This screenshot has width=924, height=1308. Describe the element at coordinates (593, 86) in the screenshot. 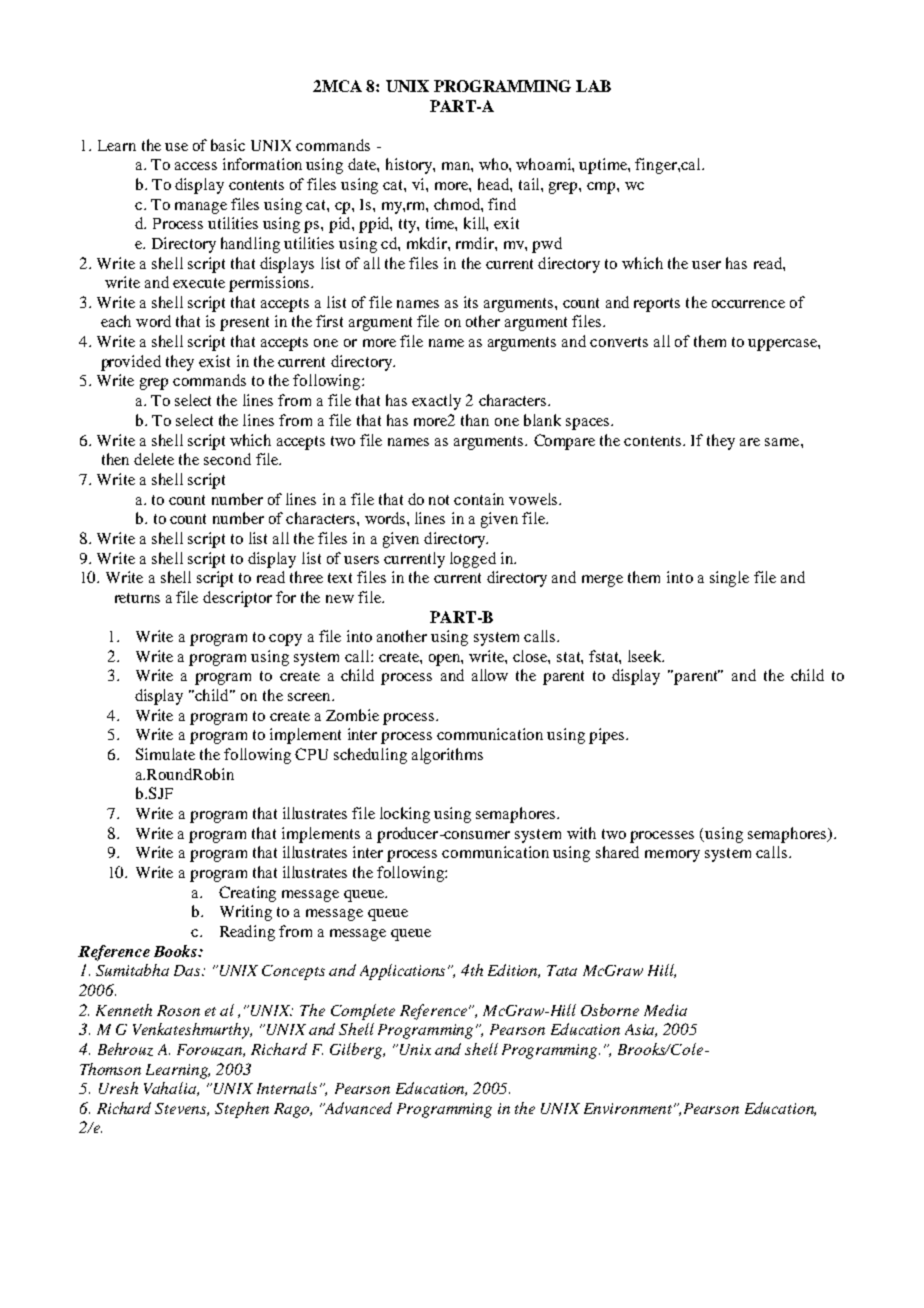

I see `LAB` at that location.
